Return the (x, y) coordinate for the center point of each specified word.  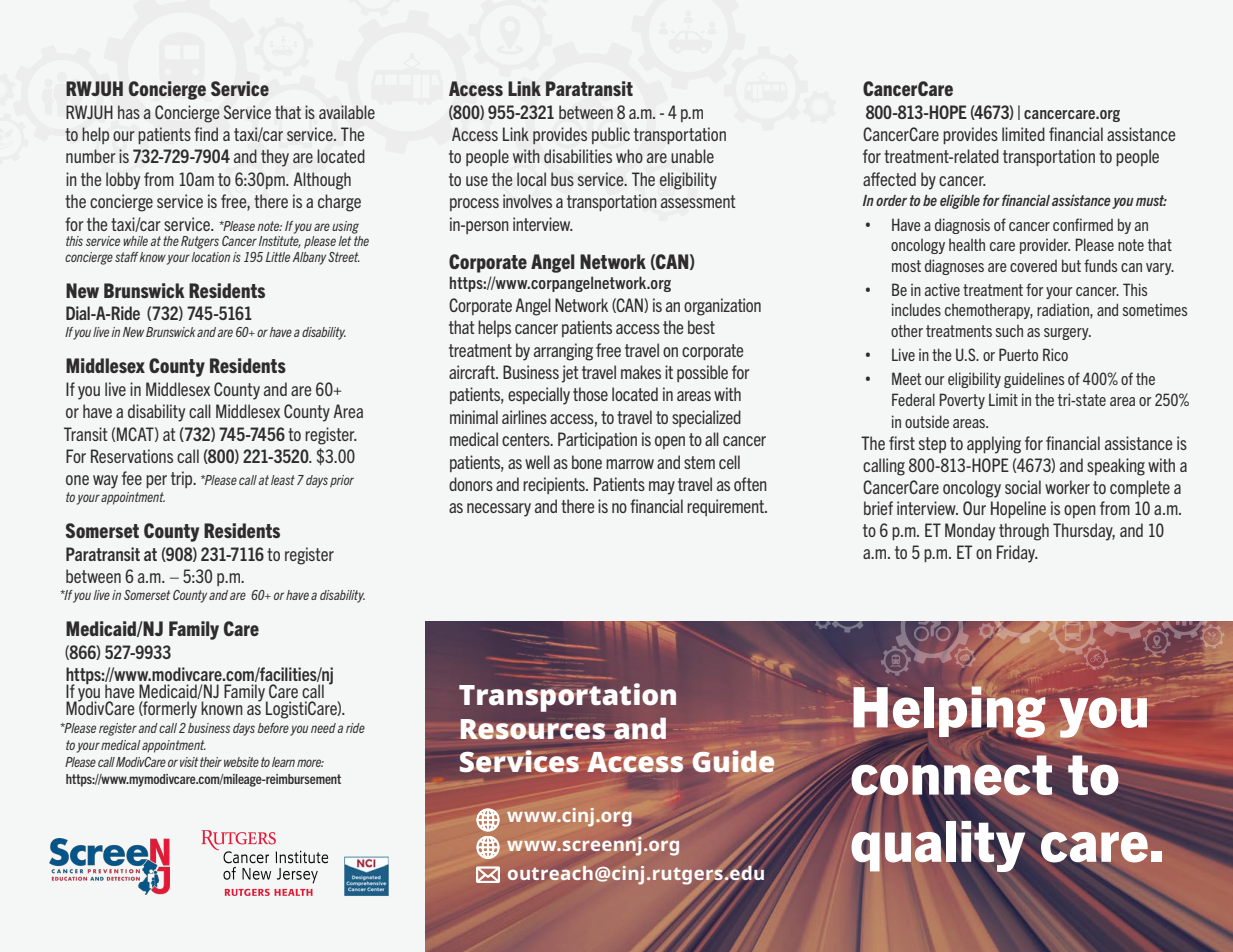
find (206, 134)
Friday (1017, 554)
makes (641, 372)
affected (889, 179)
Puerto (1018, 354)
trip (183, 479)
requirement (727, 507)
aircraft (473, 372)
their (211, 762)
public (611, 135)
